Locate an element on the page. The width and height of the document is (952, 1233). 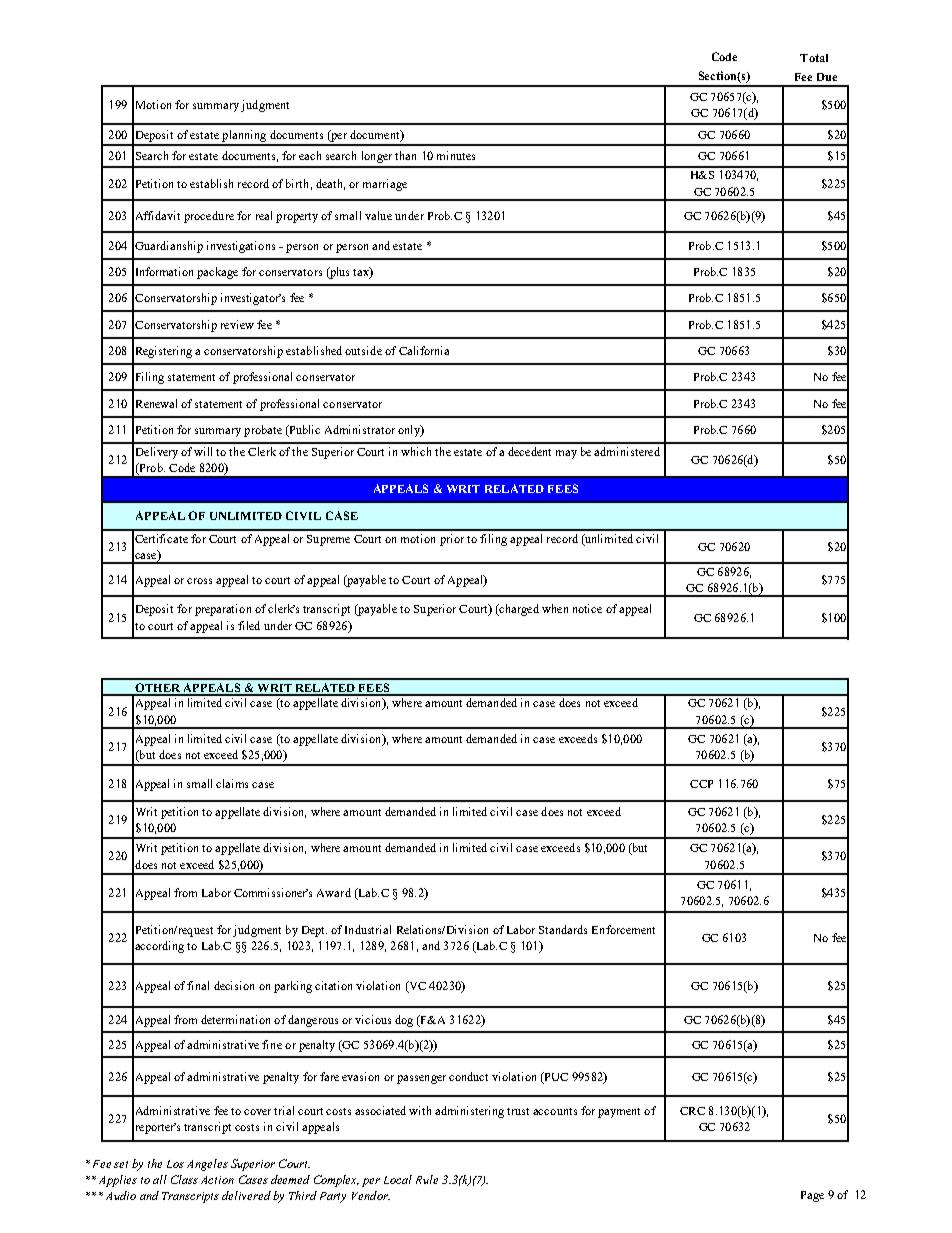
Angeles is located at coordinates (207, 1165).
